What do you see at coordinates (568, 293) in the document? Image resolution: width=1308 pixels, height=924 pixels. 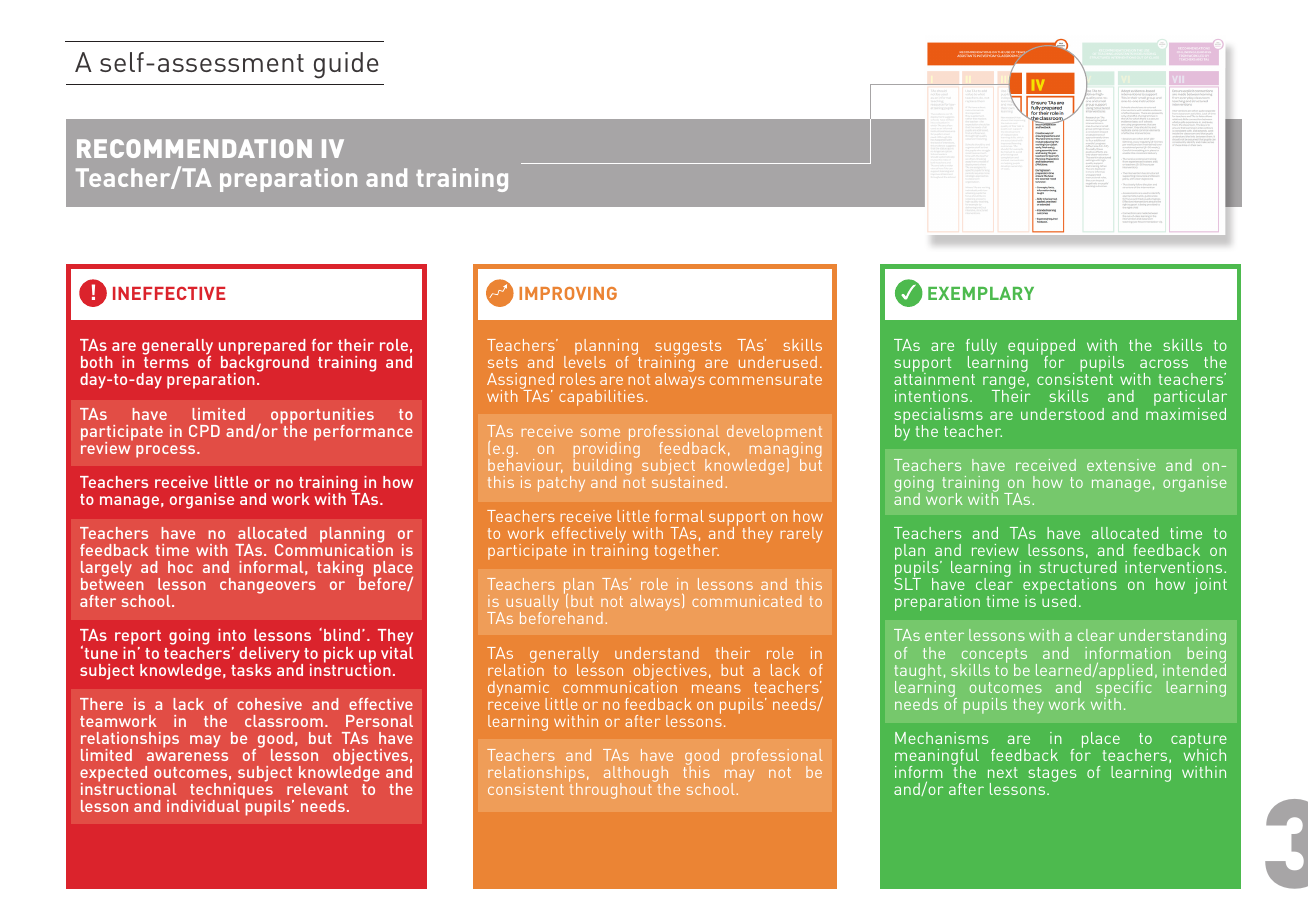 I see `IMPROVING` at bounding box center [568, 293].
